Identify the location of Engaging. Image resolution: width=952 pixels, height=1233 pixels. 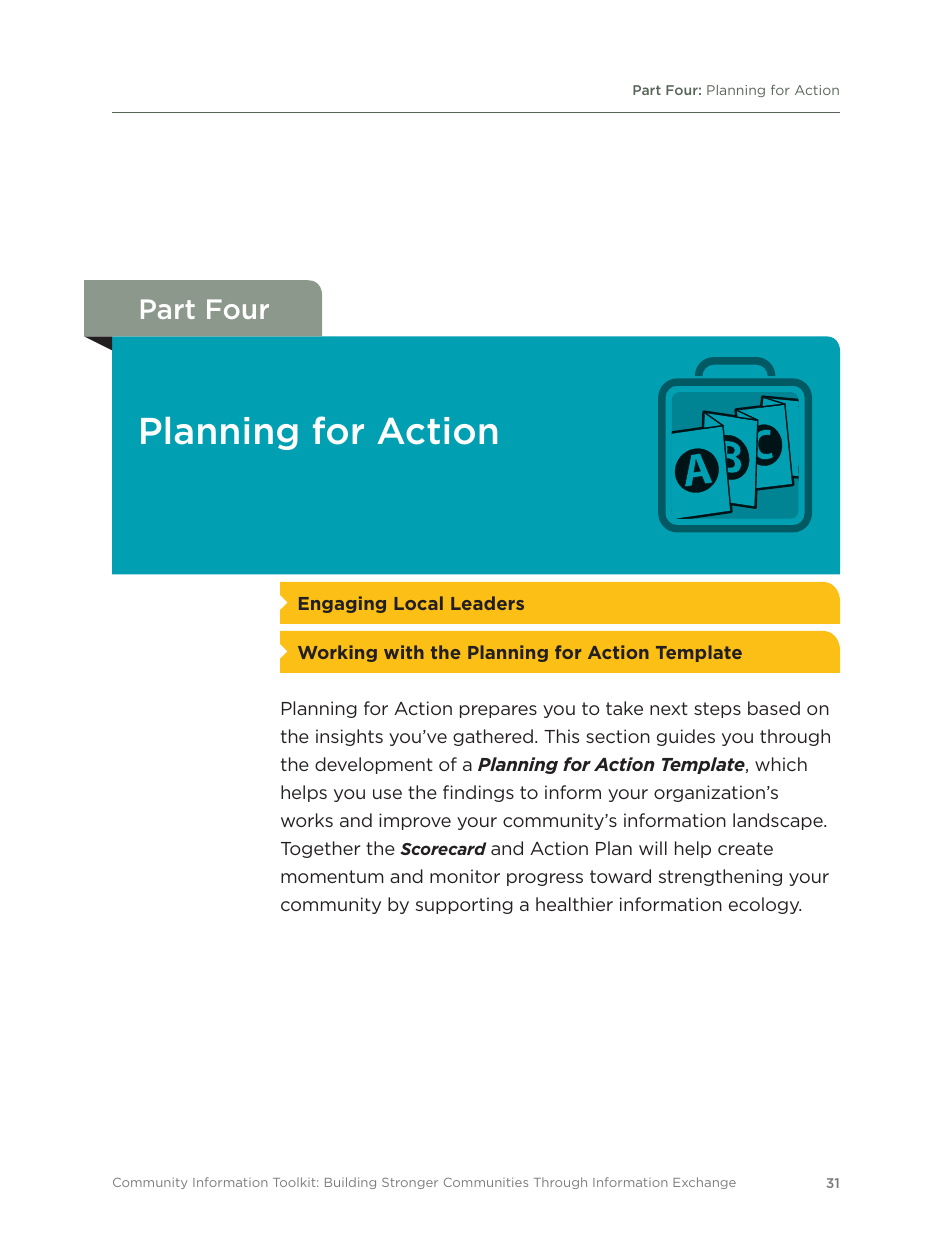
(342, 604).
